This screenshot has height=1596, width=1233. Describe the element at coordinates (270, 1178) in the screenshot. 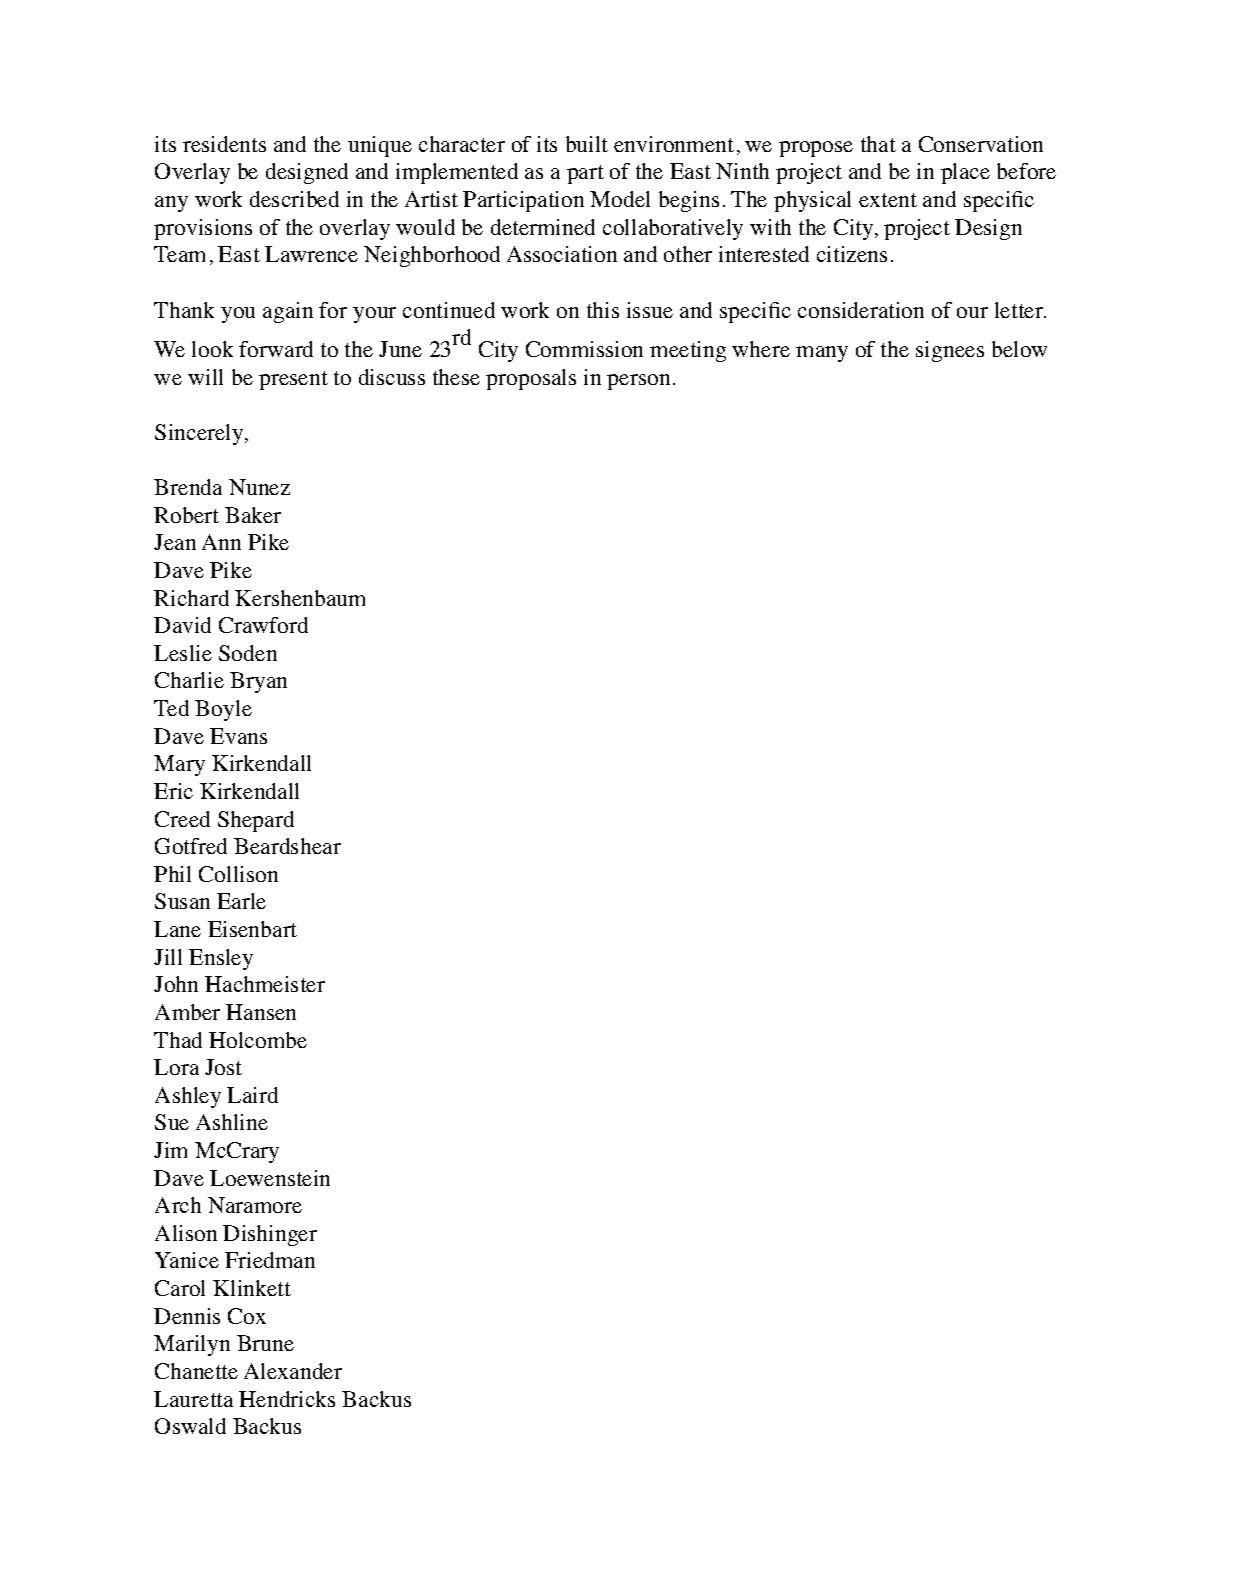

I see `Loewenstein` at that location.
